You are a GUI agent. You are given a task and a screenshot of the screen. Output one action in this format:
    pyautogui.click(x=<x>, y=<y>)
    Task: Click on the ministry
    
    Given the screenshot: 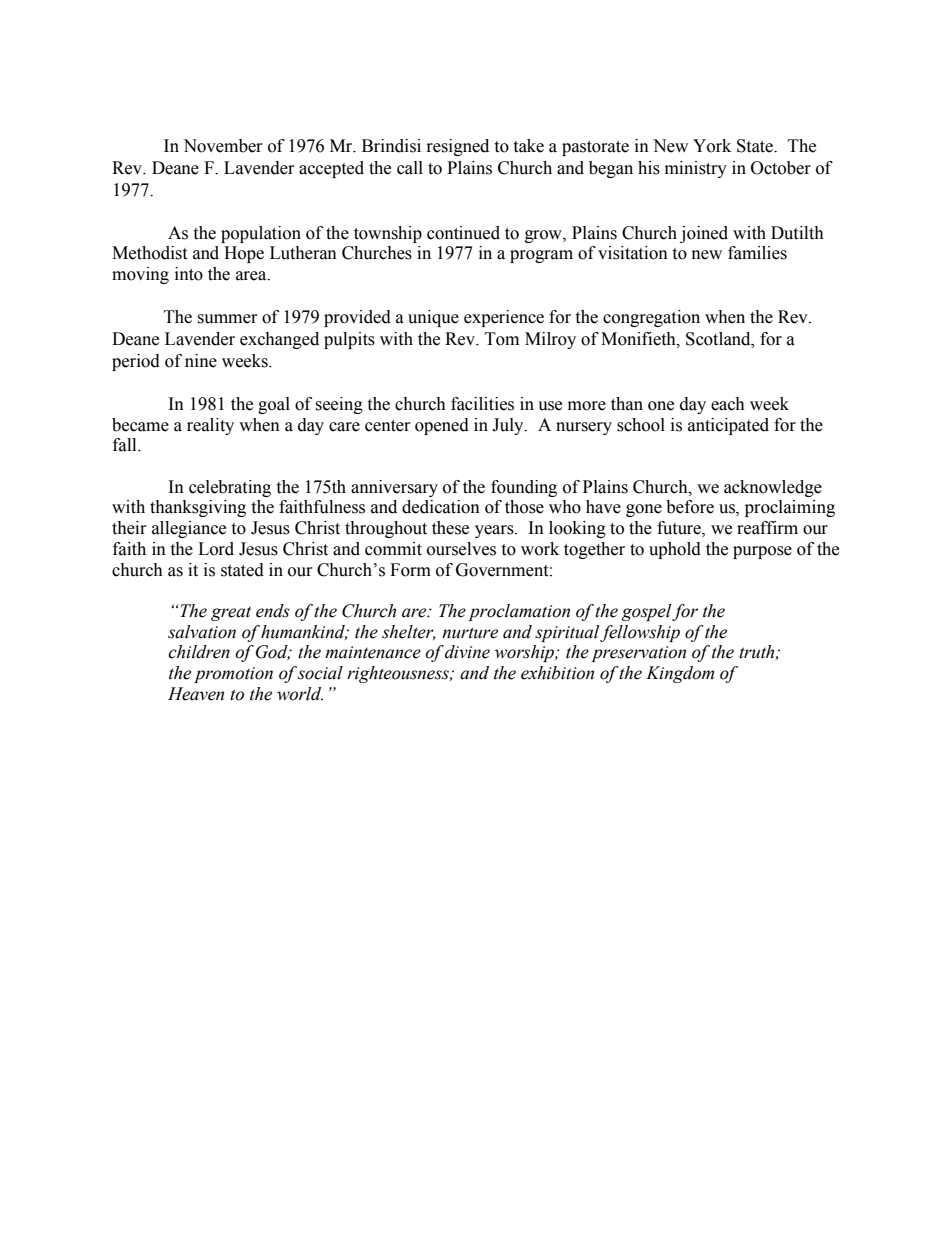 What is the action you would take?
    pyautogui.click(x=696, y=169)
